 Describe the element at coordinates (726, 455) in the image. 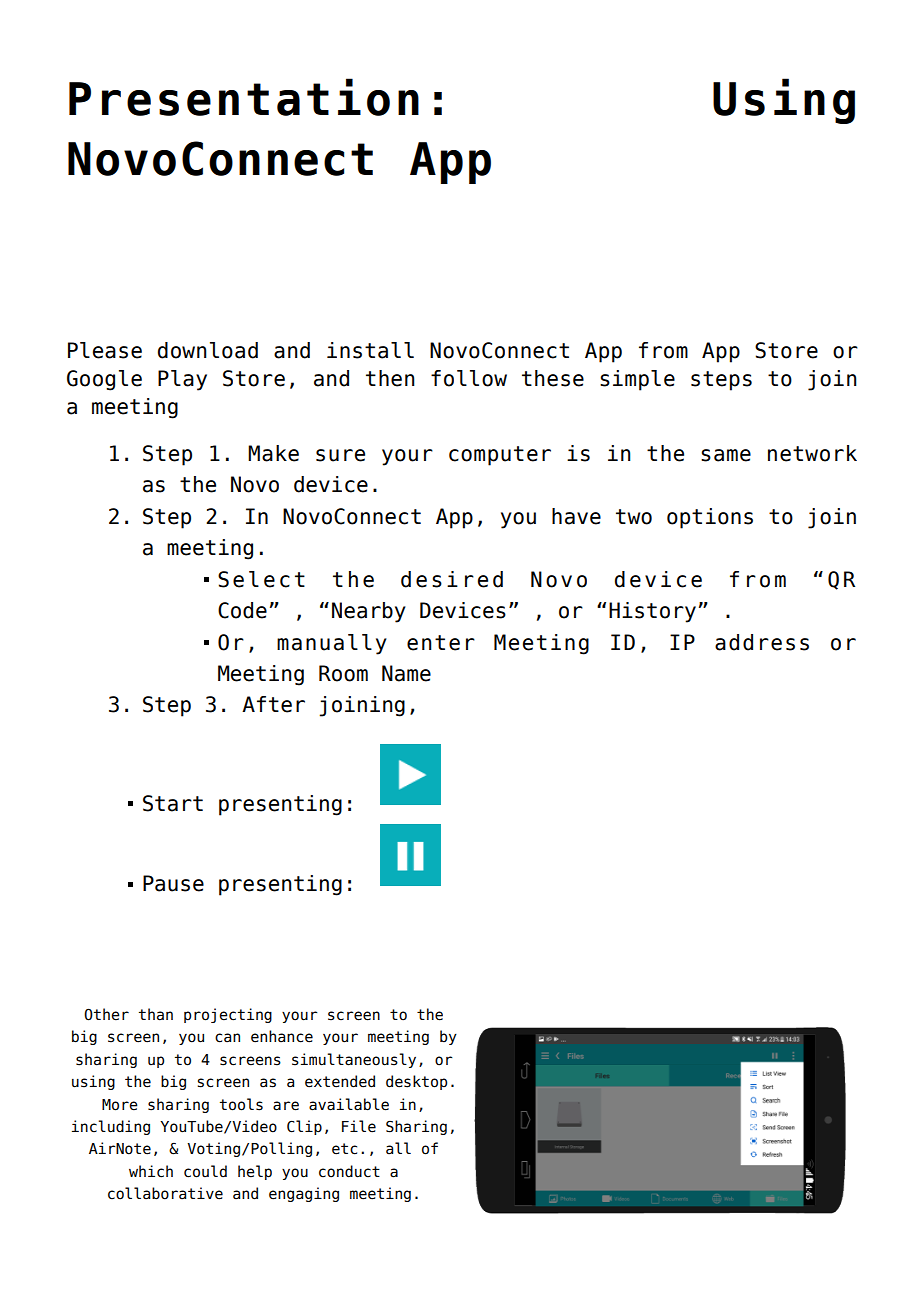

I see `same` at that location.
